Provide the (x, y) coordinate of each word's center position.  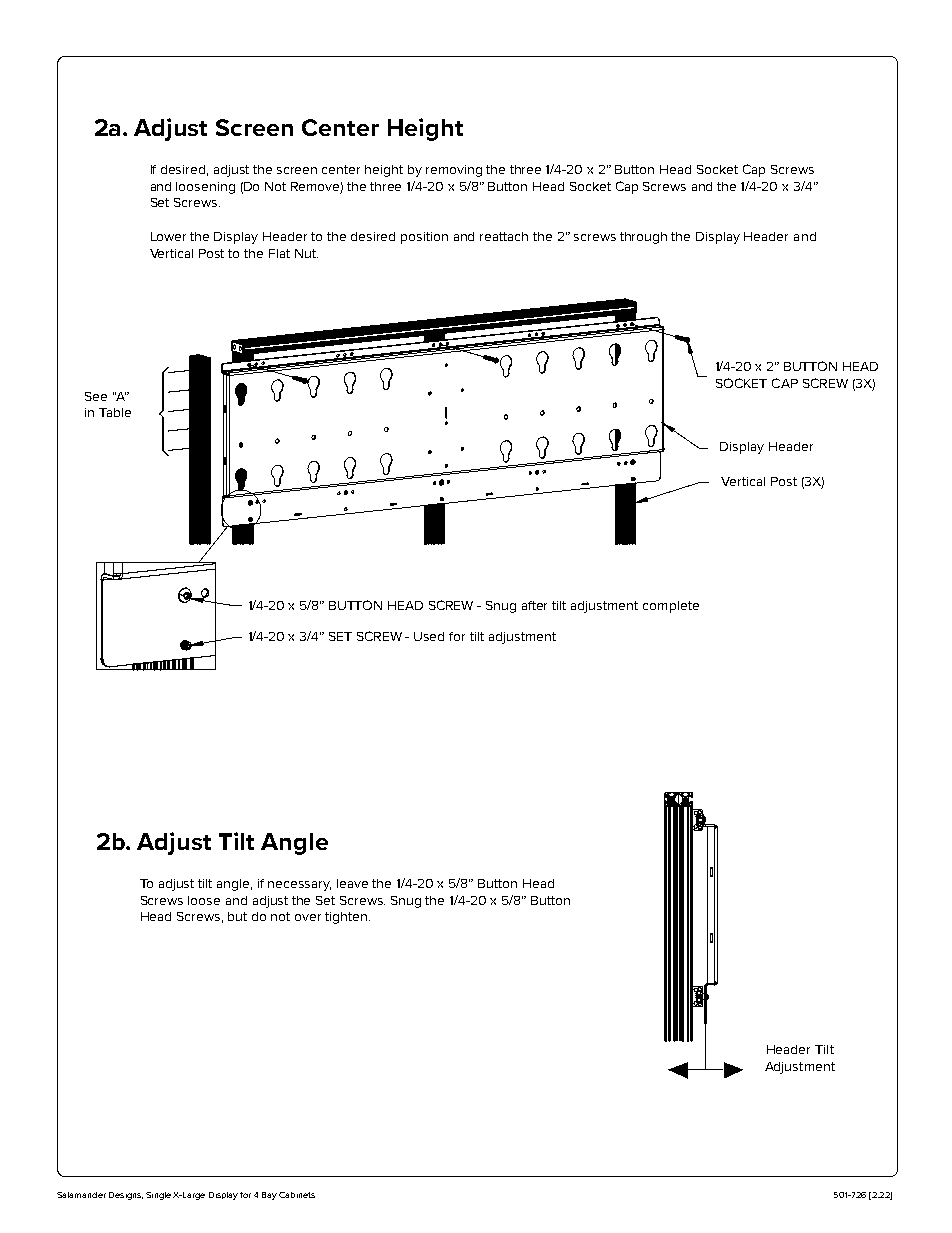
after (534, 605)
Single (158, 1196)
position (424, 238)
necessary (299, 886)
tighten (347, 918)
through (643, 238)
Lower (168, 236)
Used (429, 636)
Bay (269, 1196)
